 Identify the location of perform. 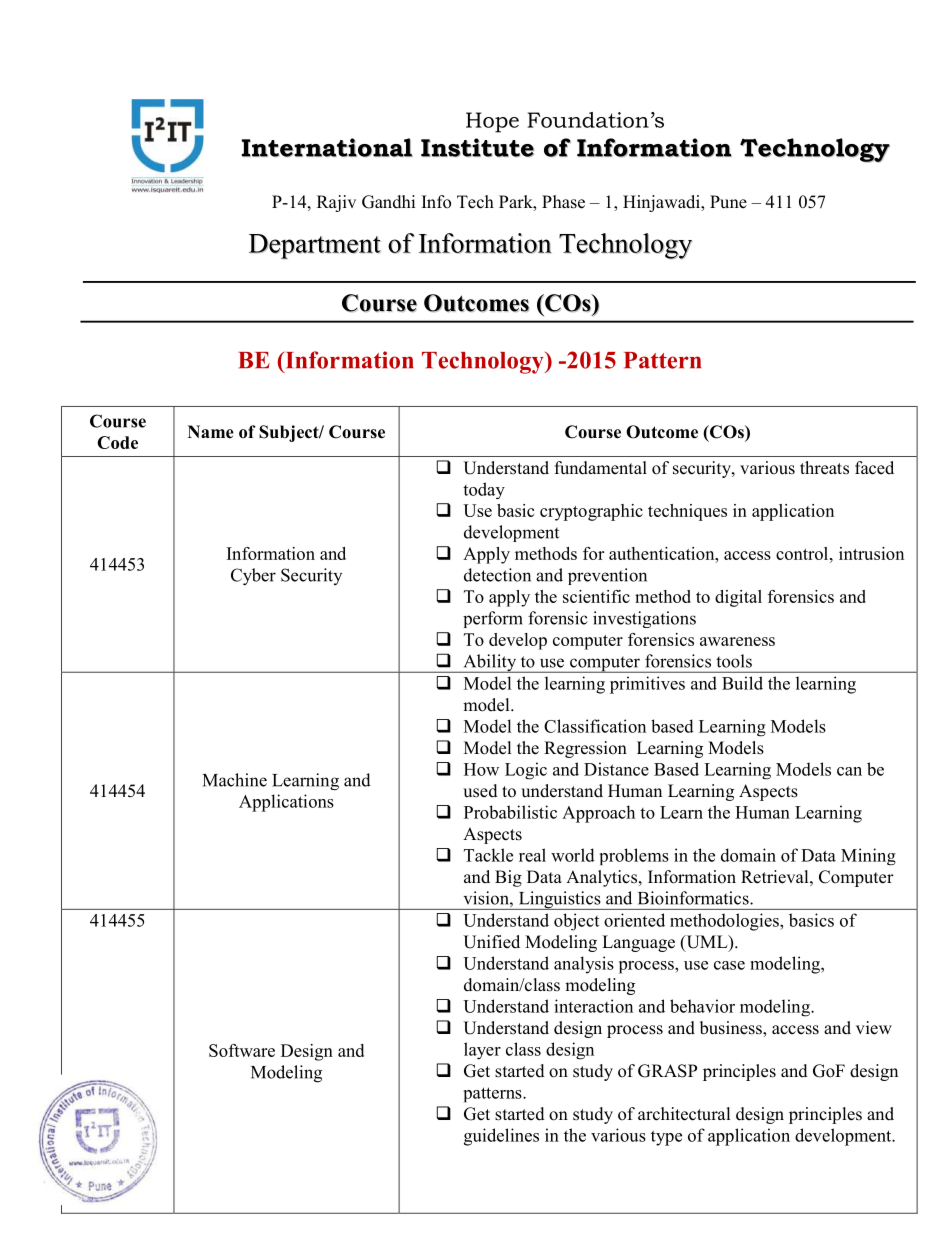
(493, 619).
